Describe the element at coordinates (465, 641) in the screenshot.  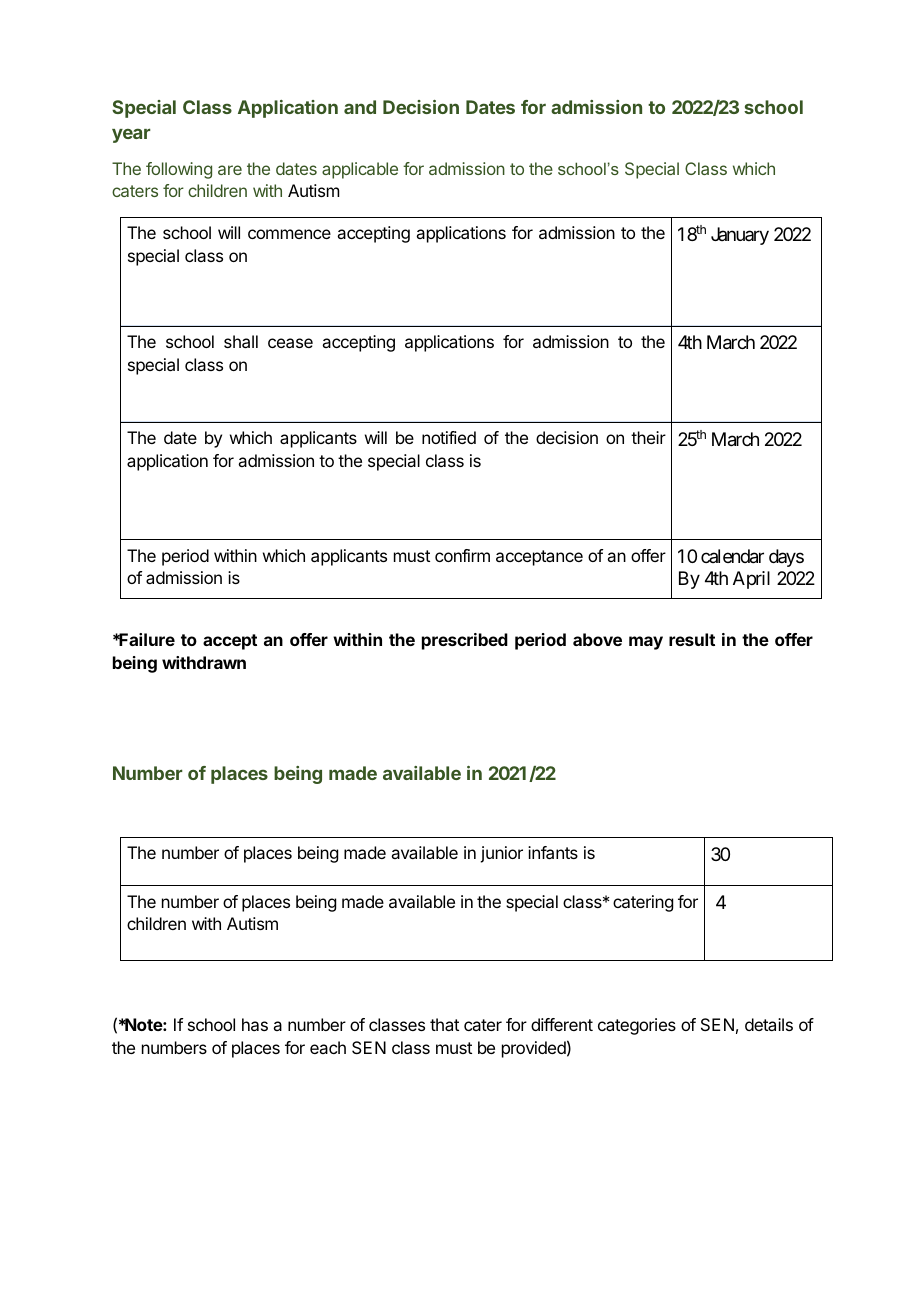
I see `prescribed` at that location.
